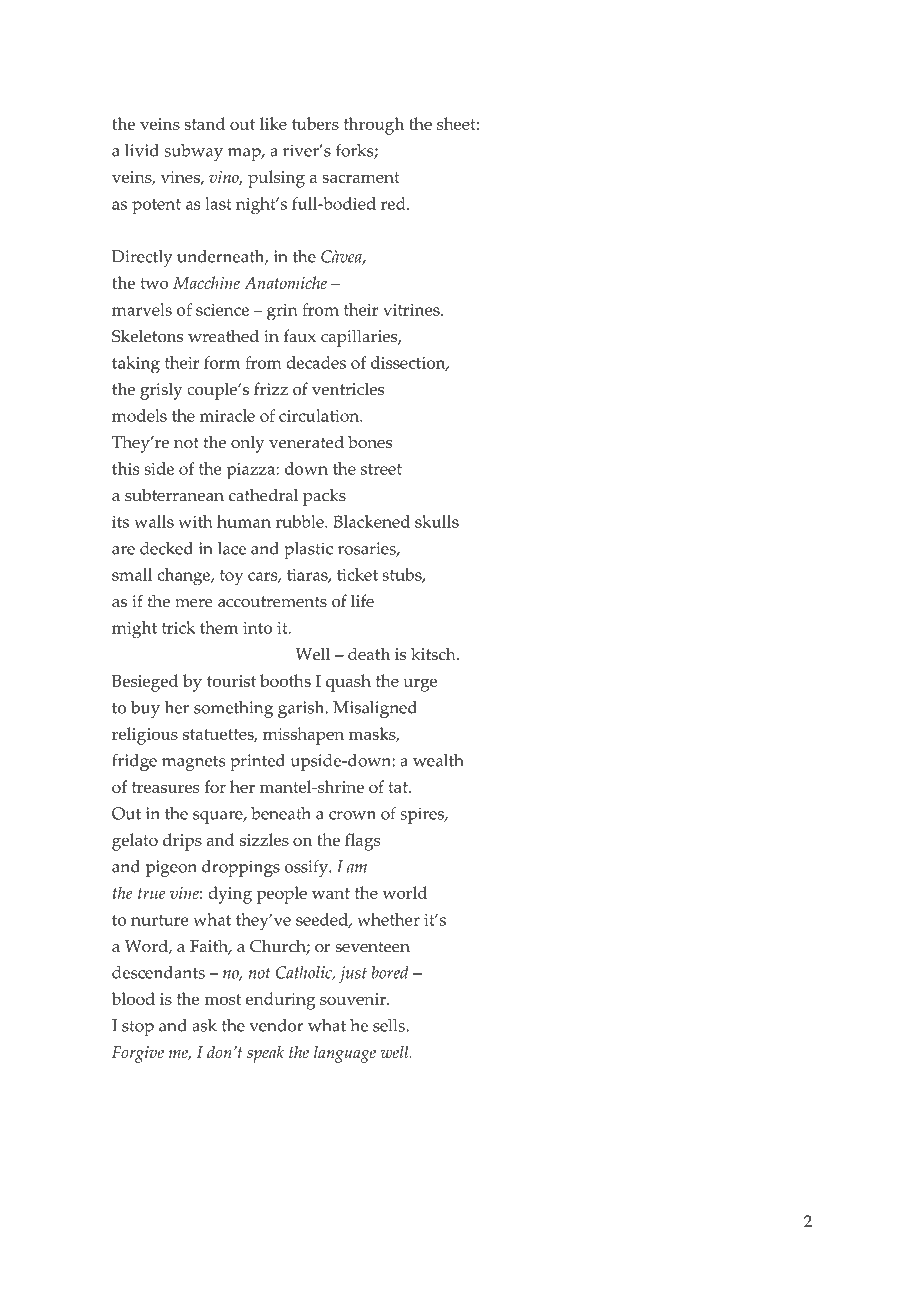 The image size is (924, 1308). What do you see at coordinates (272, 602) in the screenshot?
I see `accoutrements` at bounding box center [272, 602].
